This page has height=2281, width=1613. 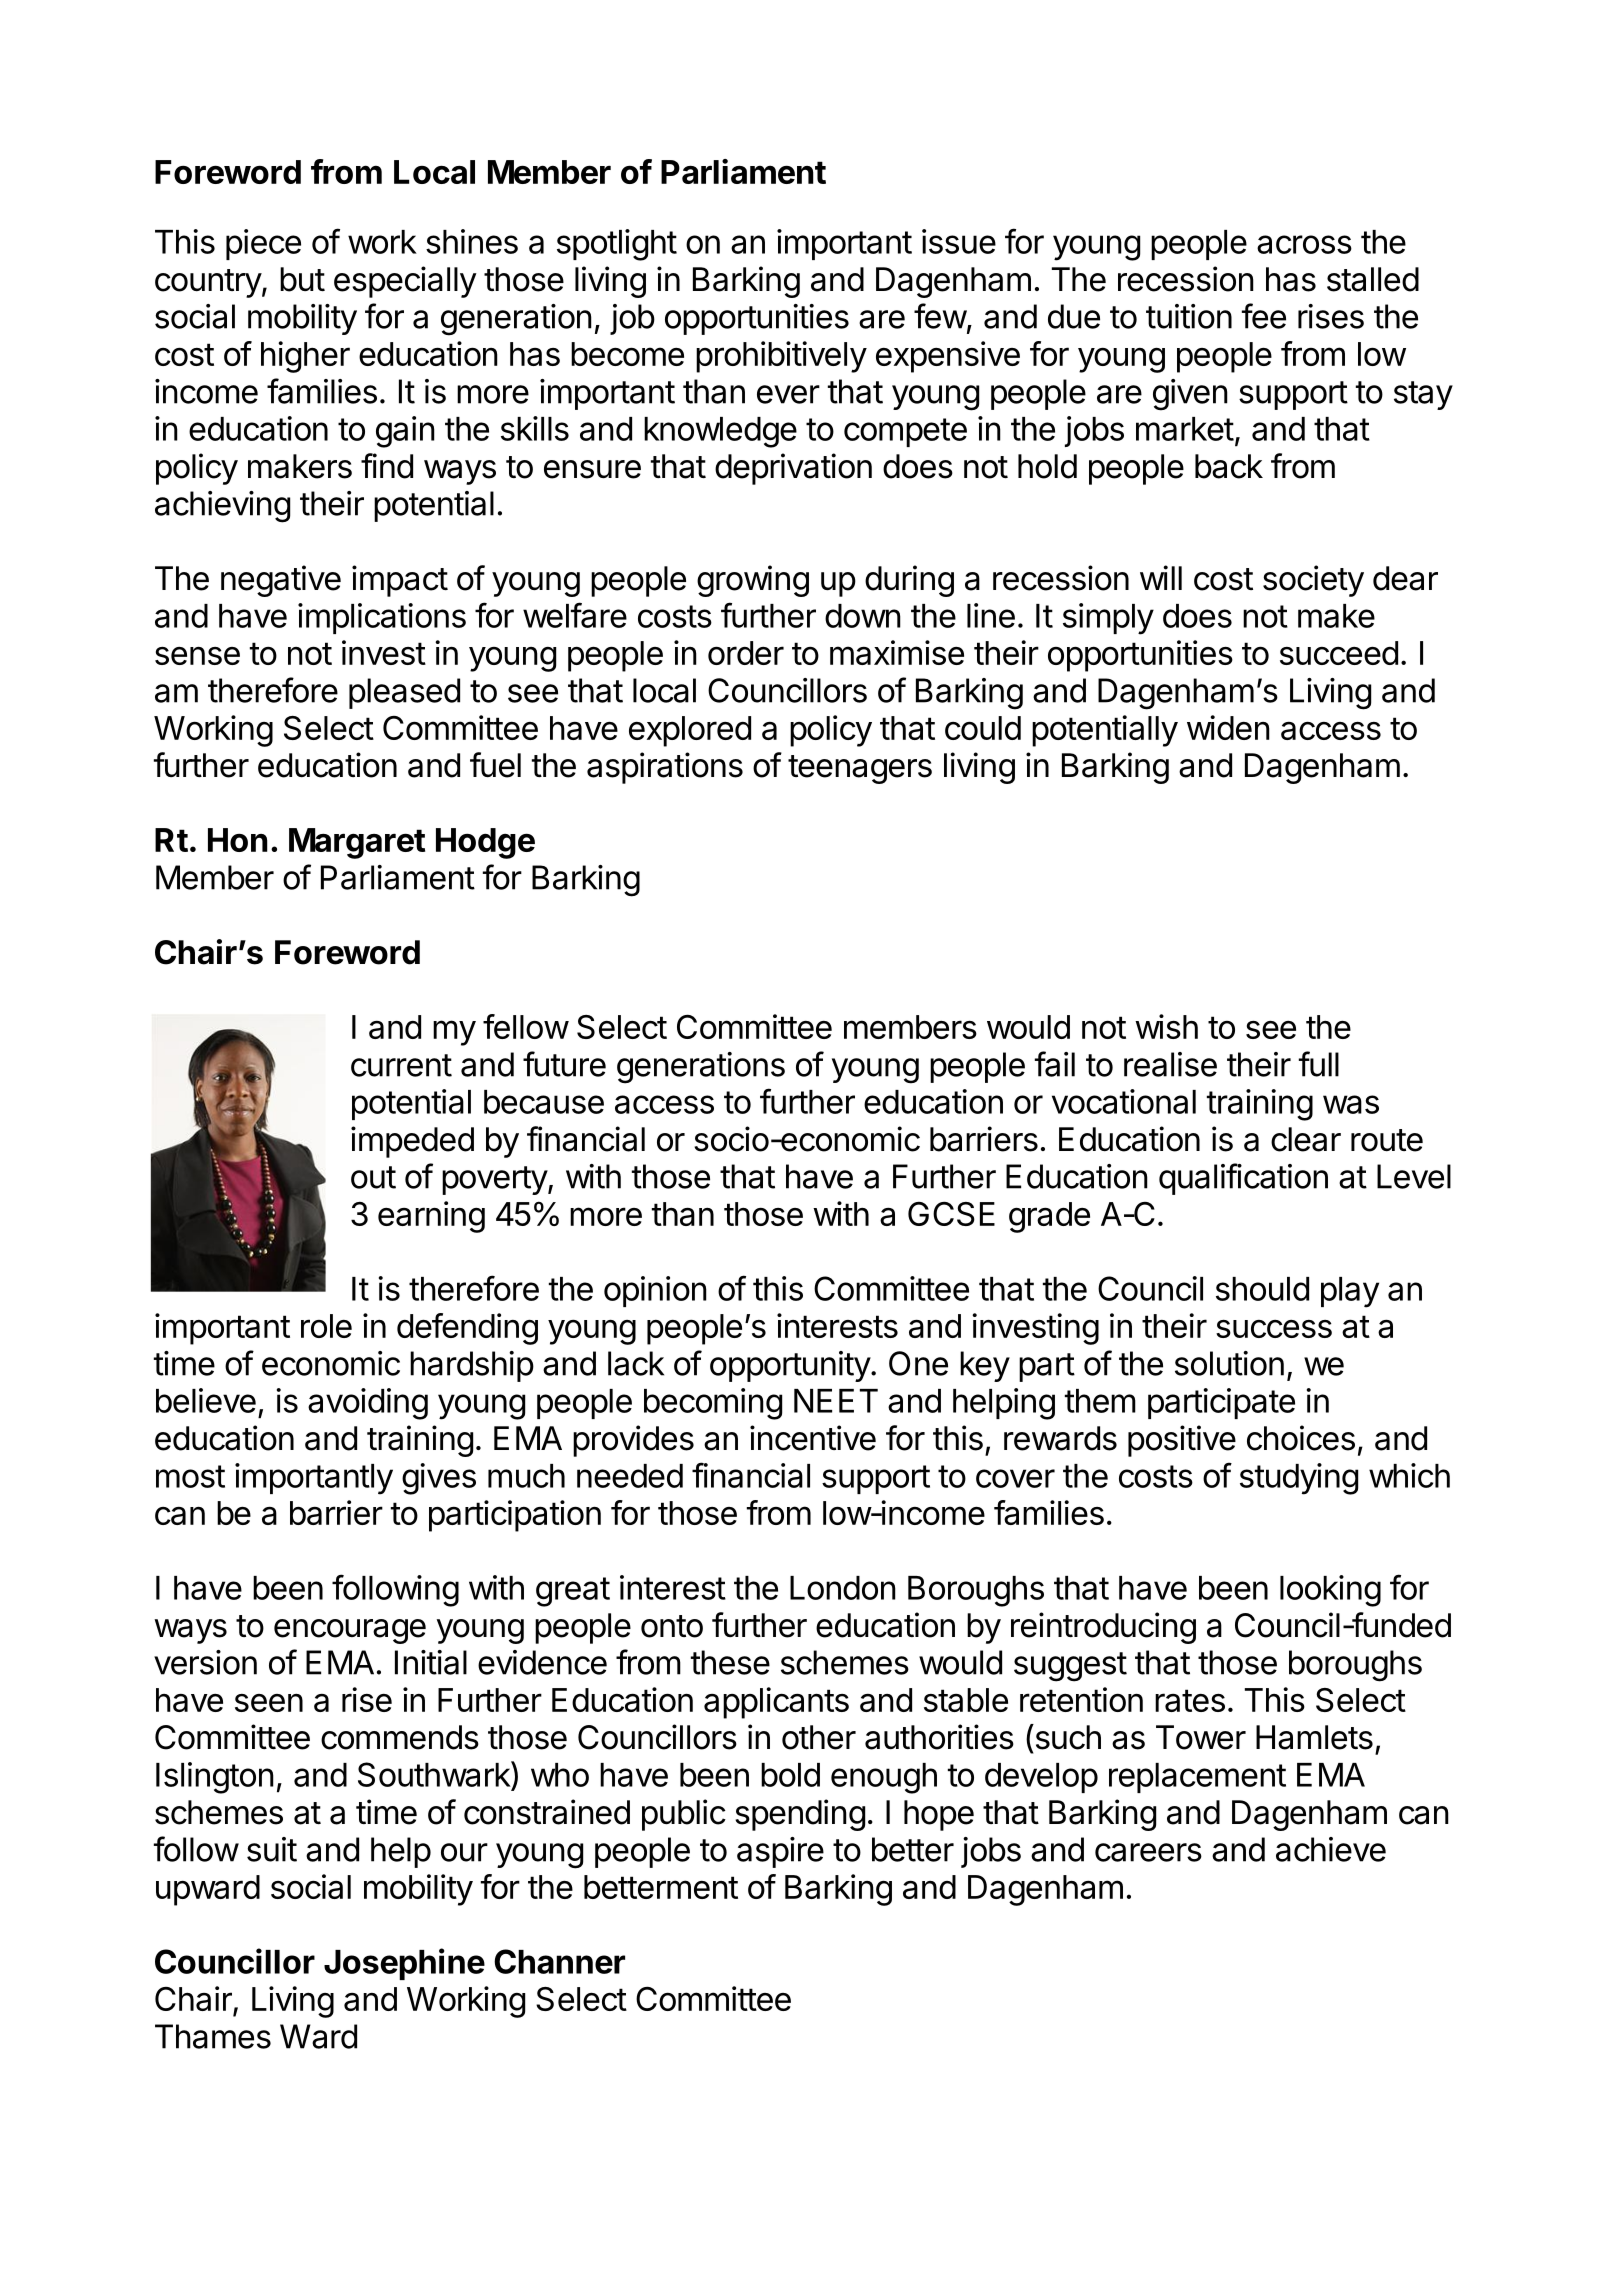 I want to click on pleased, so click(x=404, y=693).
